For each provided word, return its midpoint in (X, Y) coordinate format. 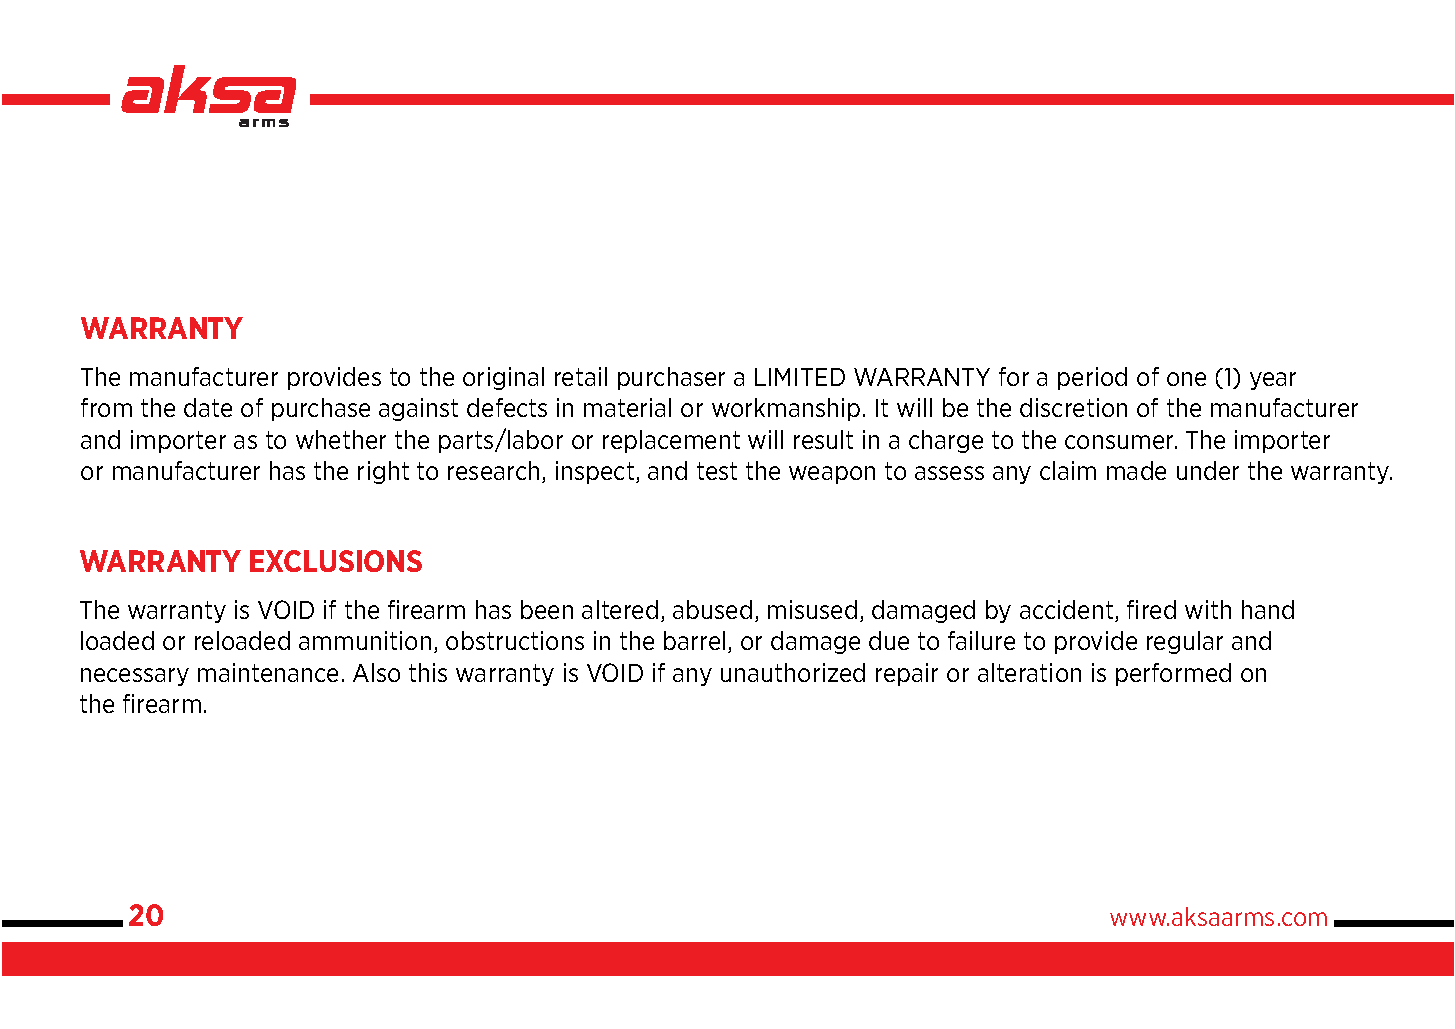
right (383, 472)
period (1092, 378)
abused (712, 609)
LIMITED (800, 377)
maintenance (268, 672)
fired (1151, 609)
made (1136, 470)
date (208, 407)
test (717, 471)
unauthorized (793, 672)
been (547, 609)
